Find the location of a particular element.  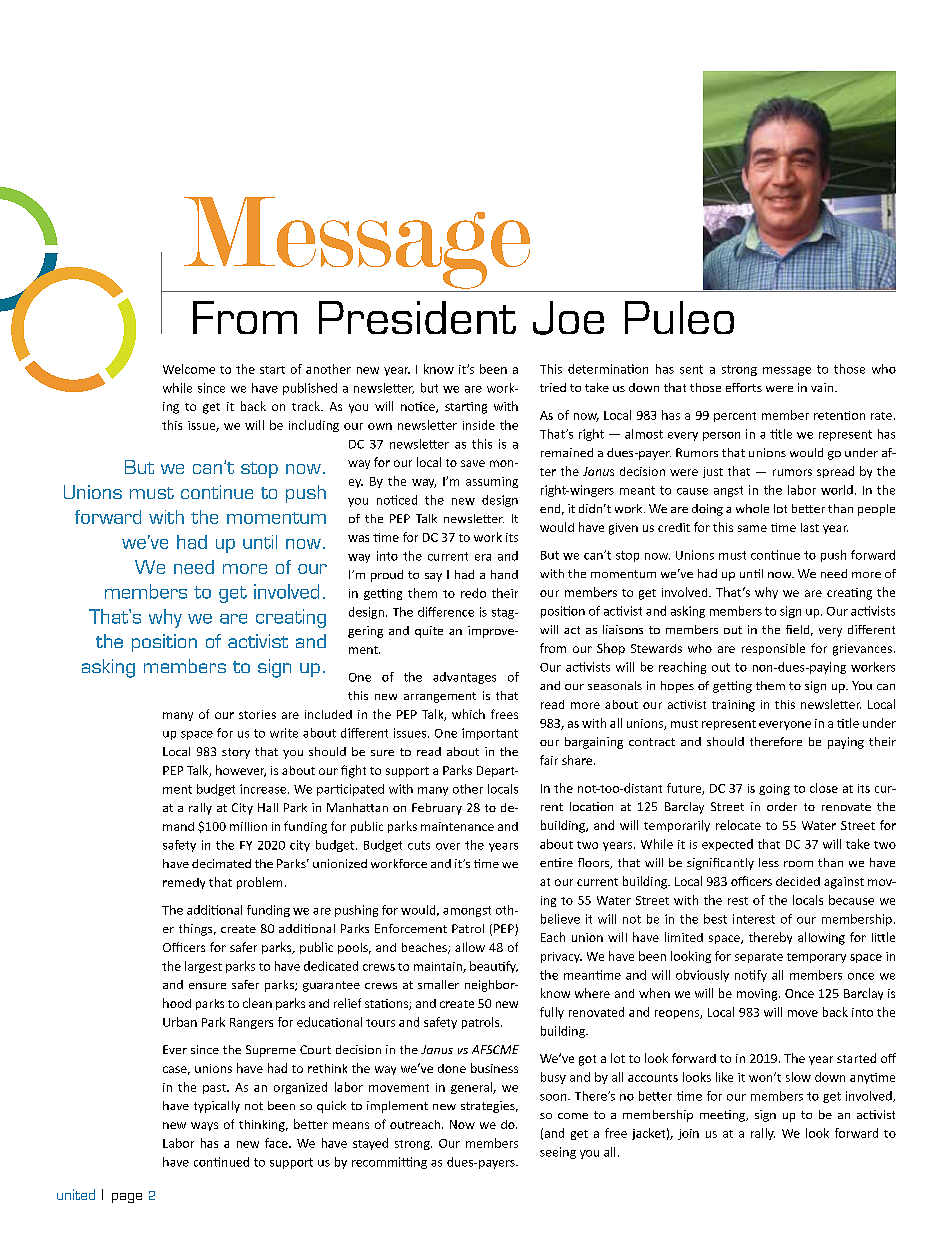

remedy is located at coordinates (184, 883).
